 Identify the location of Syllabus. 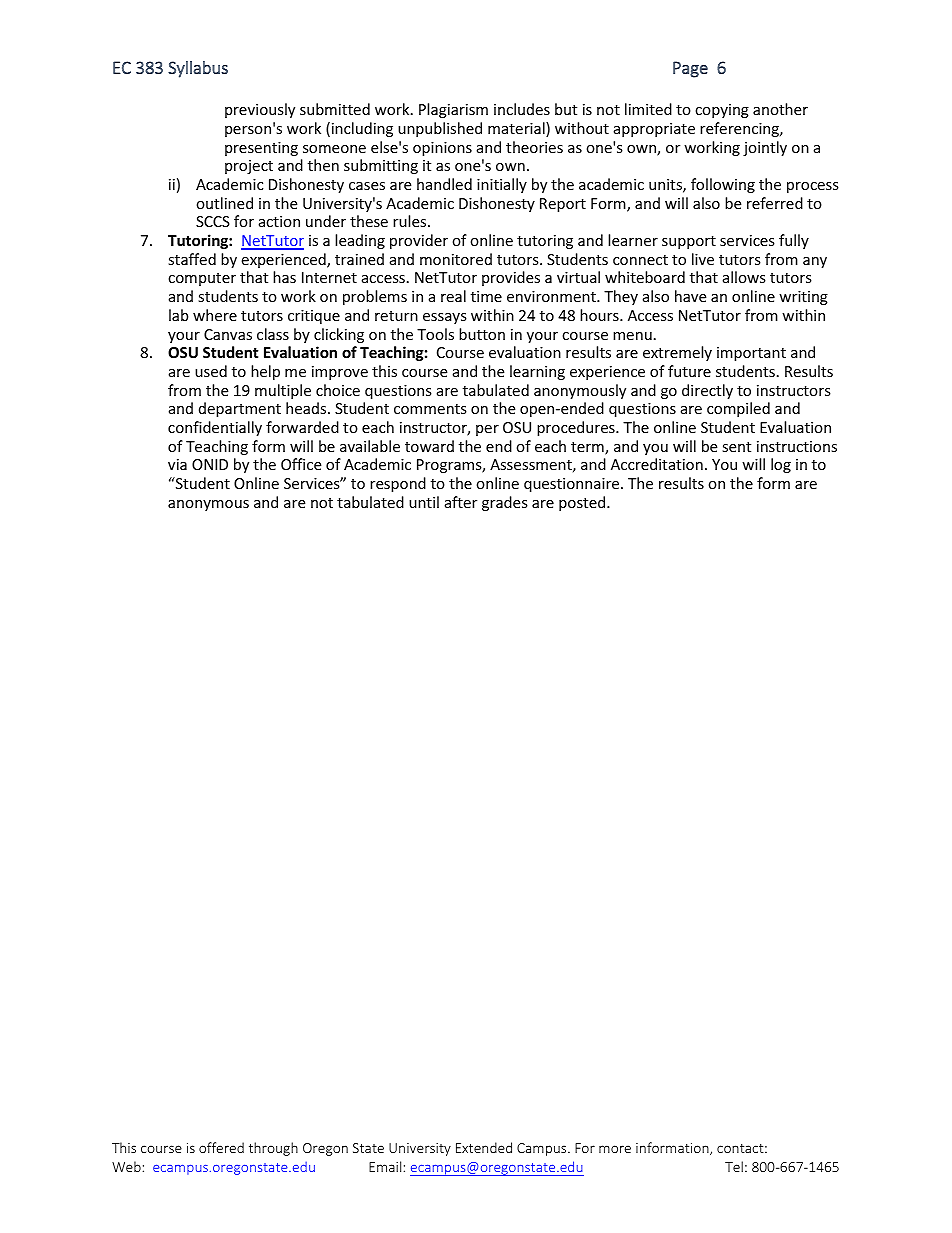
(198, 69).
